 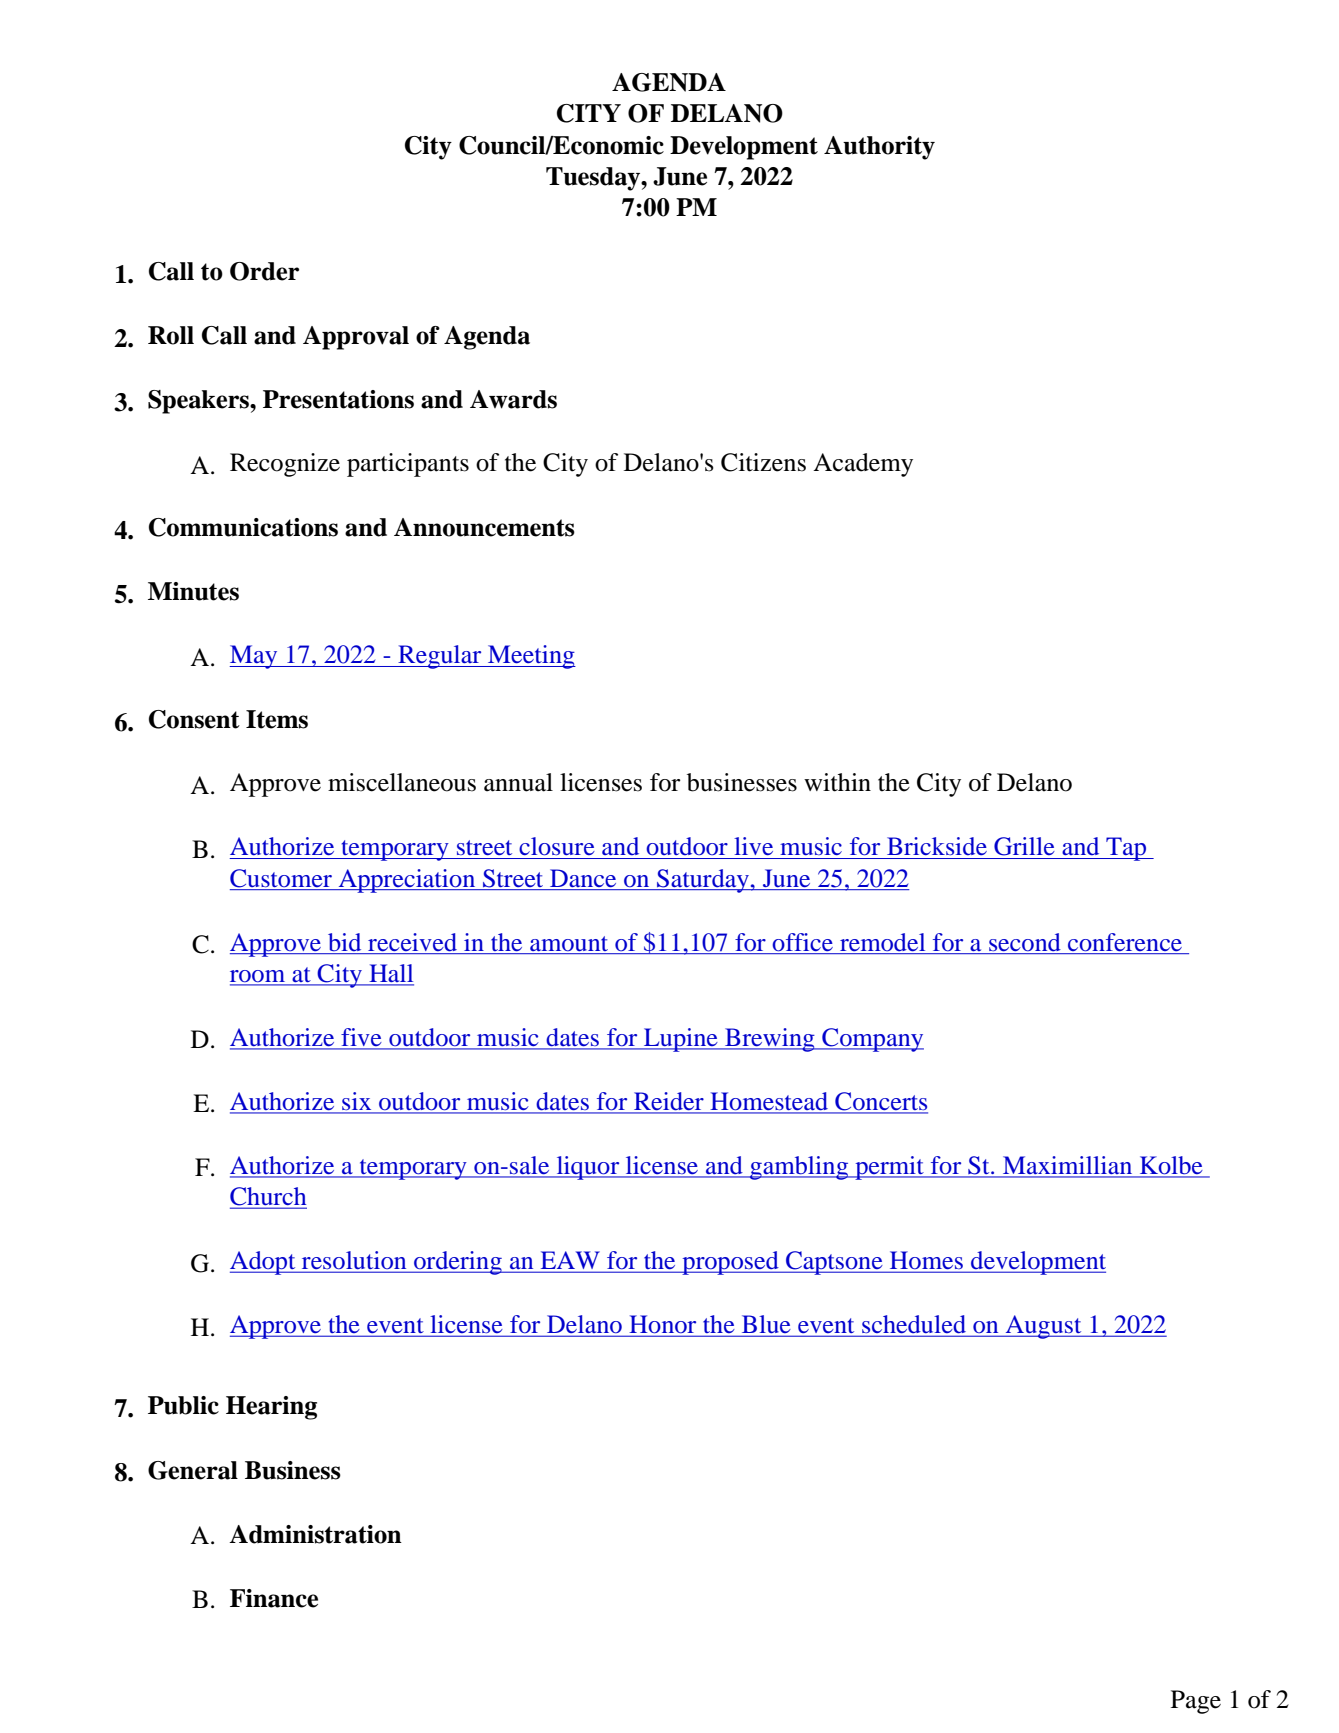 I want to click on Administration, so click(x=315, y=1534).
